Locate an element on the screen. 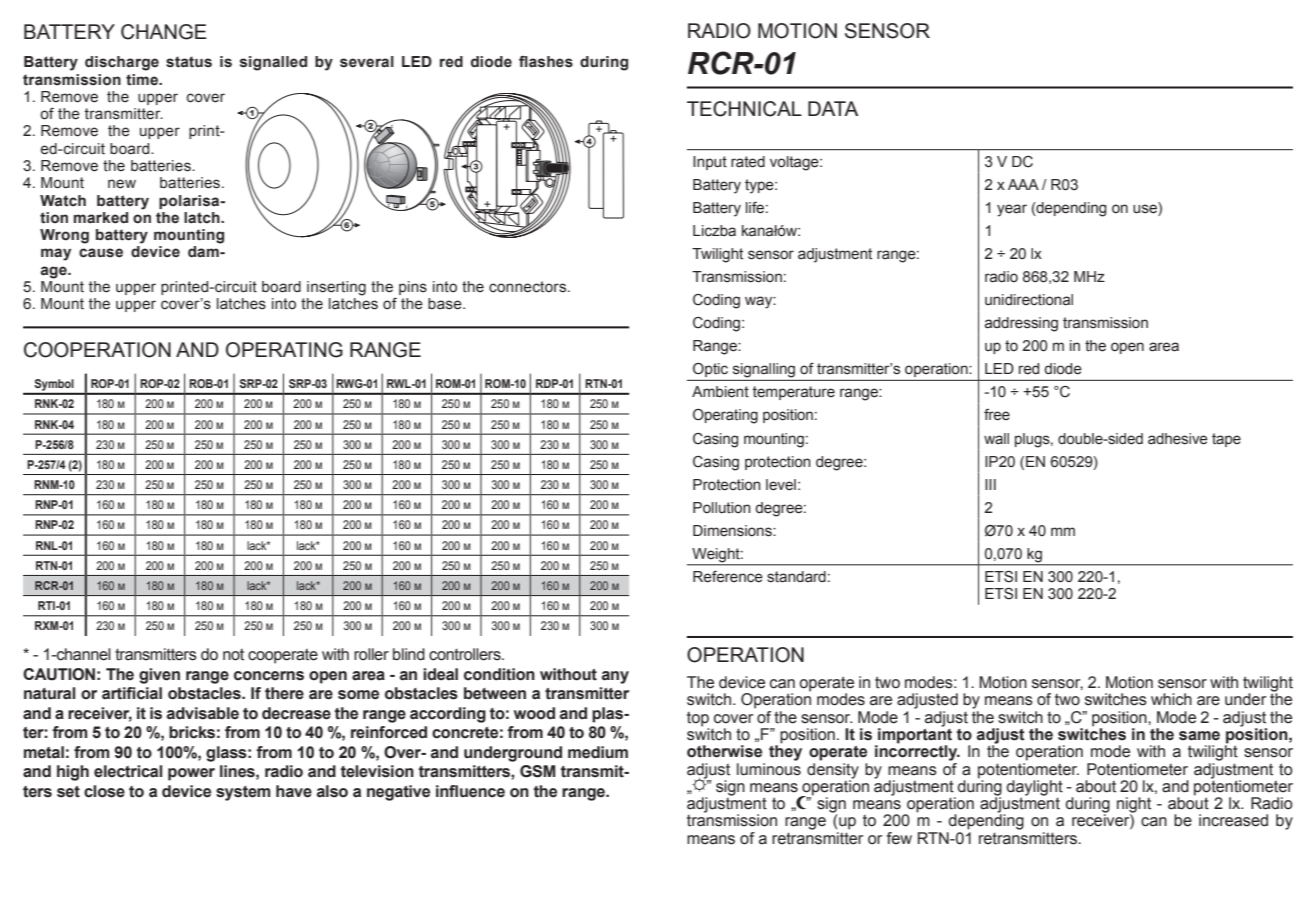  connectors is located at coordinates (529, 287).
